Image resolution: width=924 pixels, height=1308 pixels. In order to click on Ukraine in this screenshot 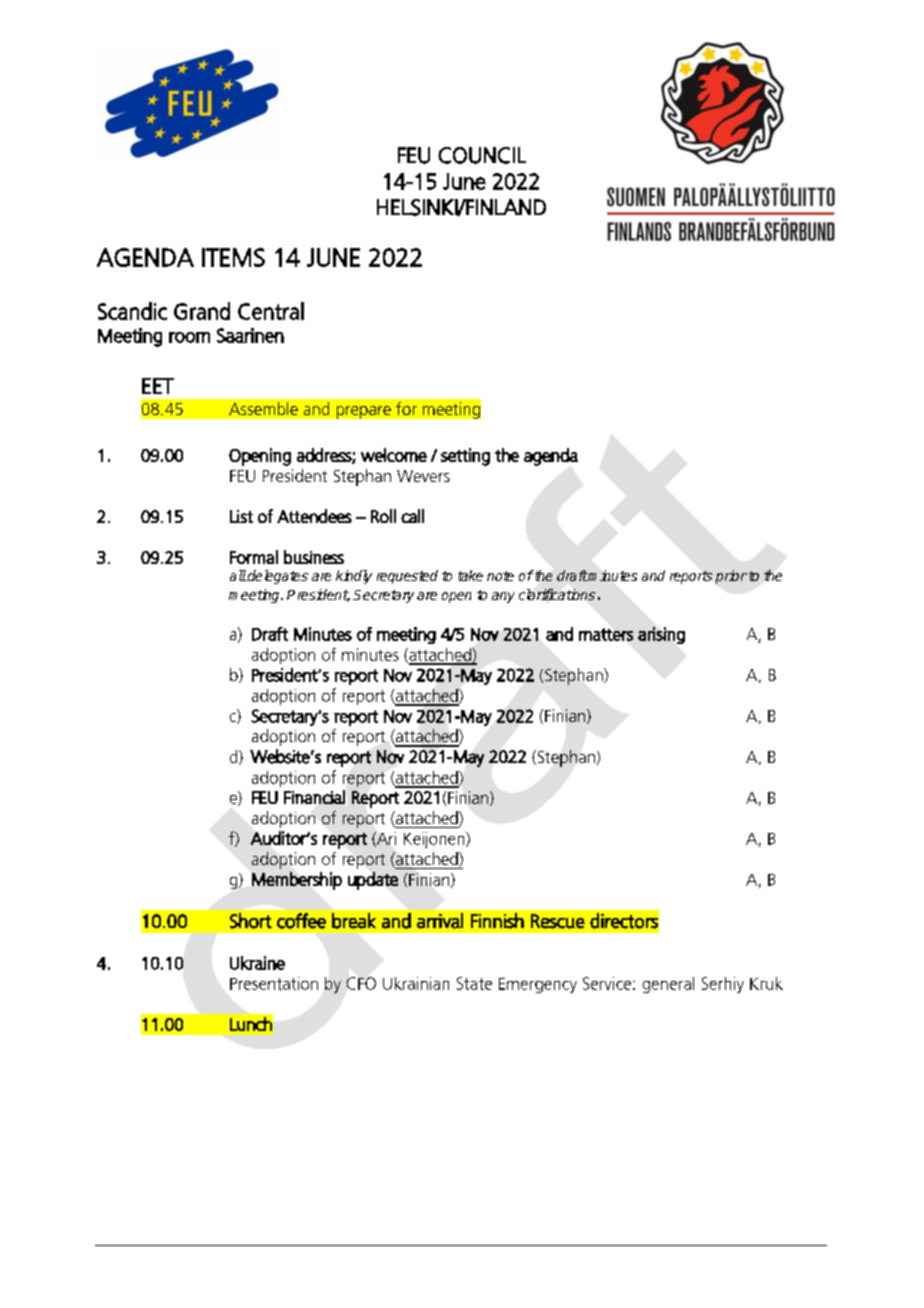, I will do `click(257, 963)`.
